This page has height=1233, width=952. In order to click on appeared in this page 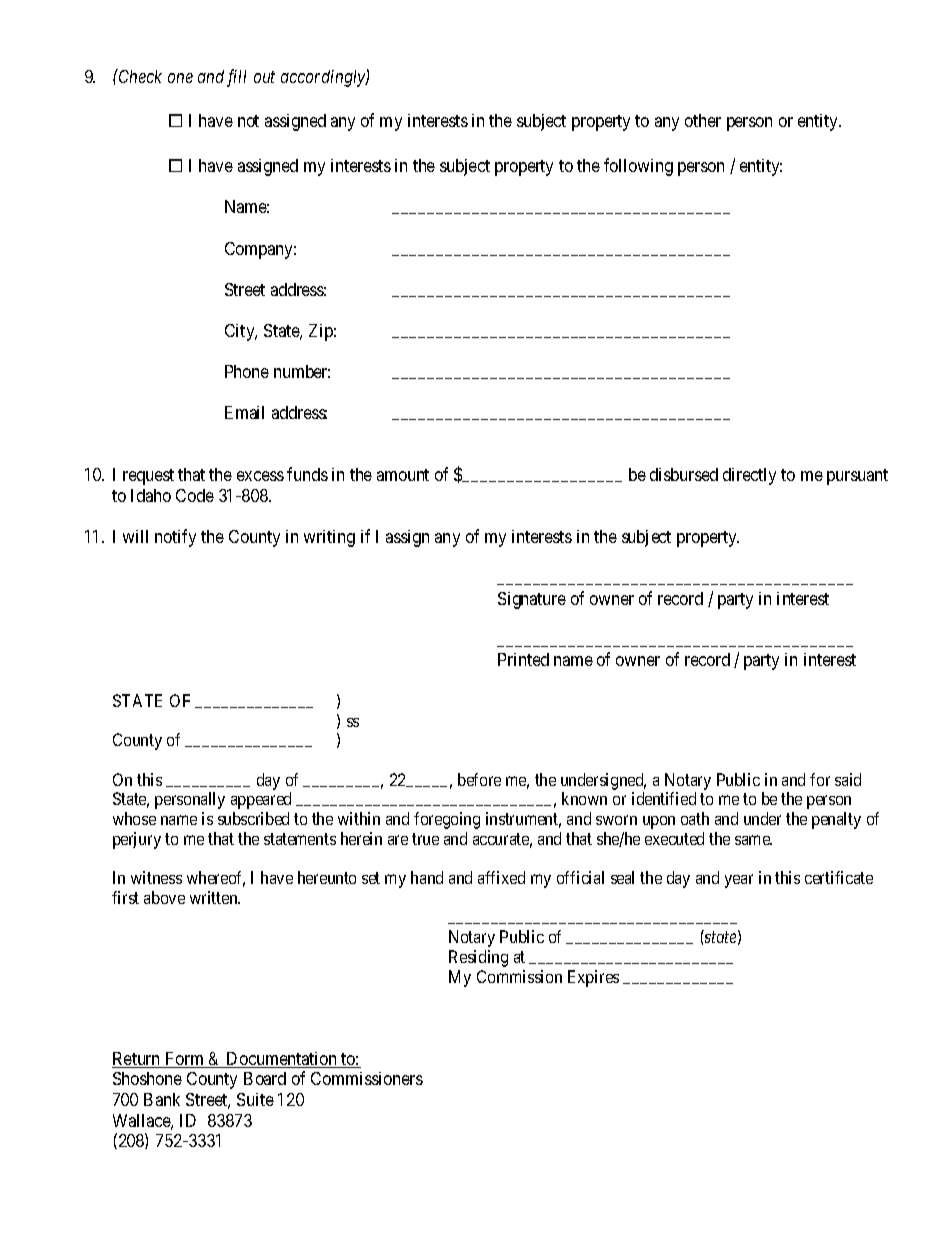, I will do `click(261, 800)`.
